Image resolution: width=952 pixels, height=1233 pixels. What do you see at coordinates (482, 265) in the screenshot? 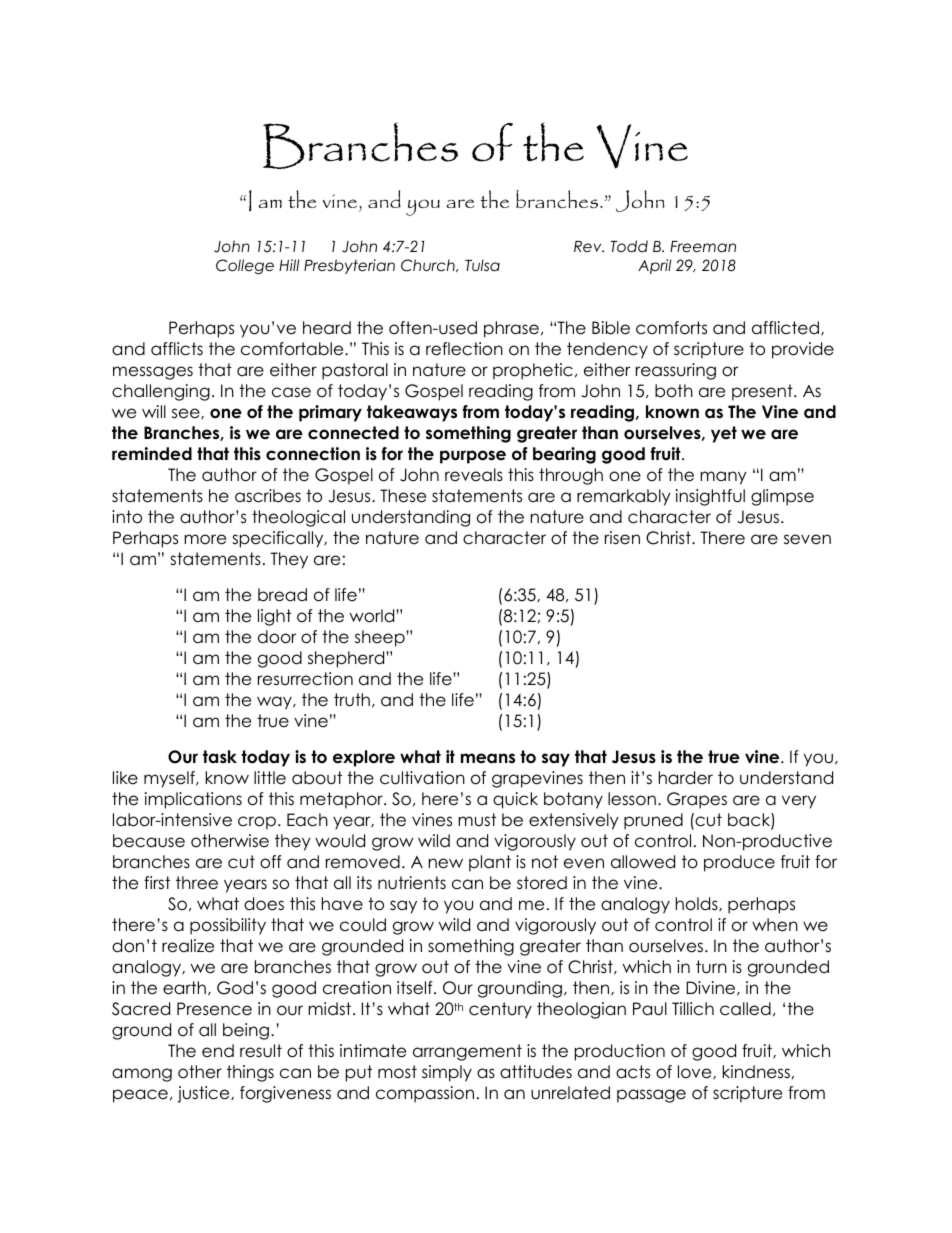
I see `Tulsa` at bounding box center [482, 265].
